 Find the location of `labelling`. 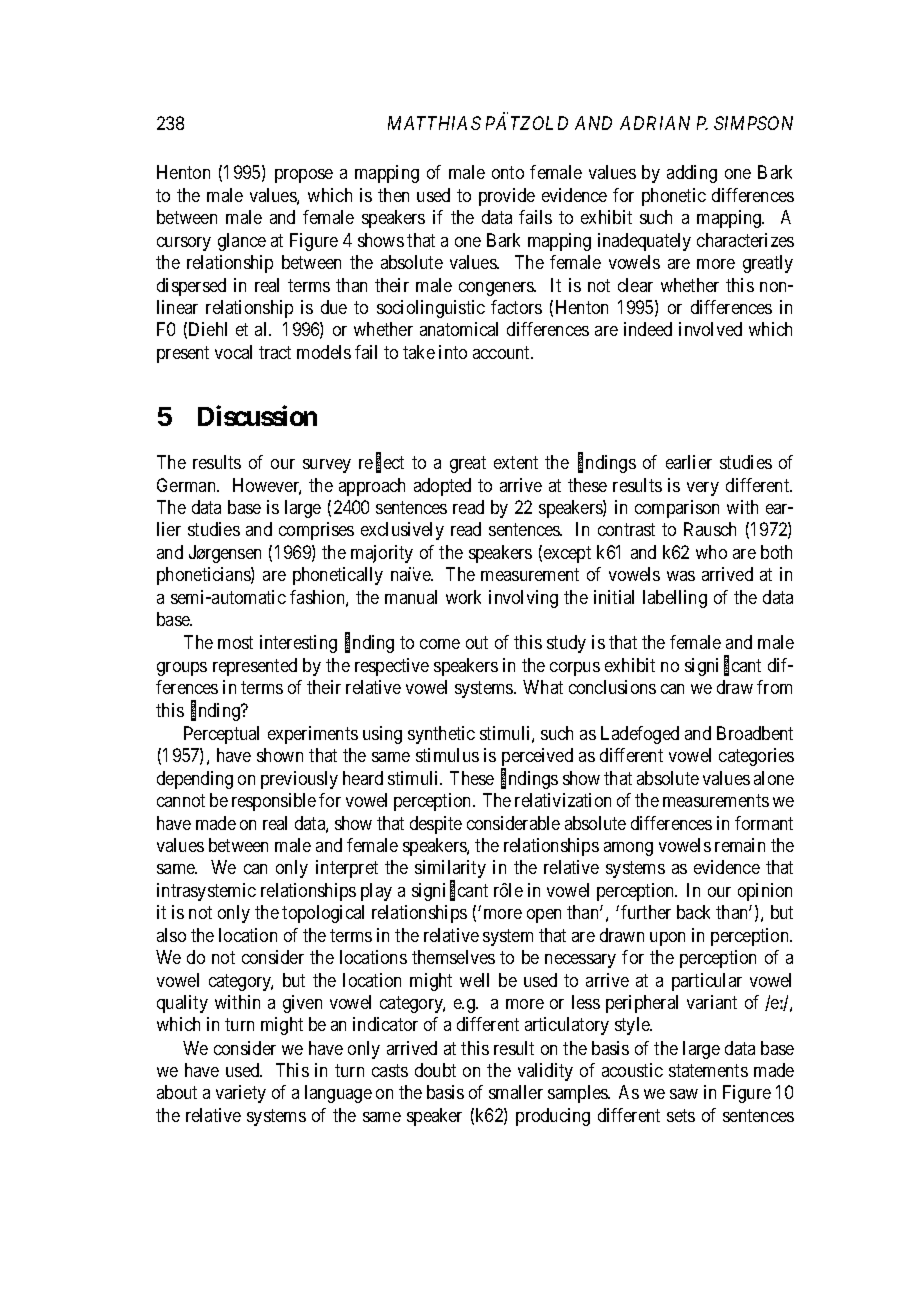

labelling is located at coordinates (675, 599).
